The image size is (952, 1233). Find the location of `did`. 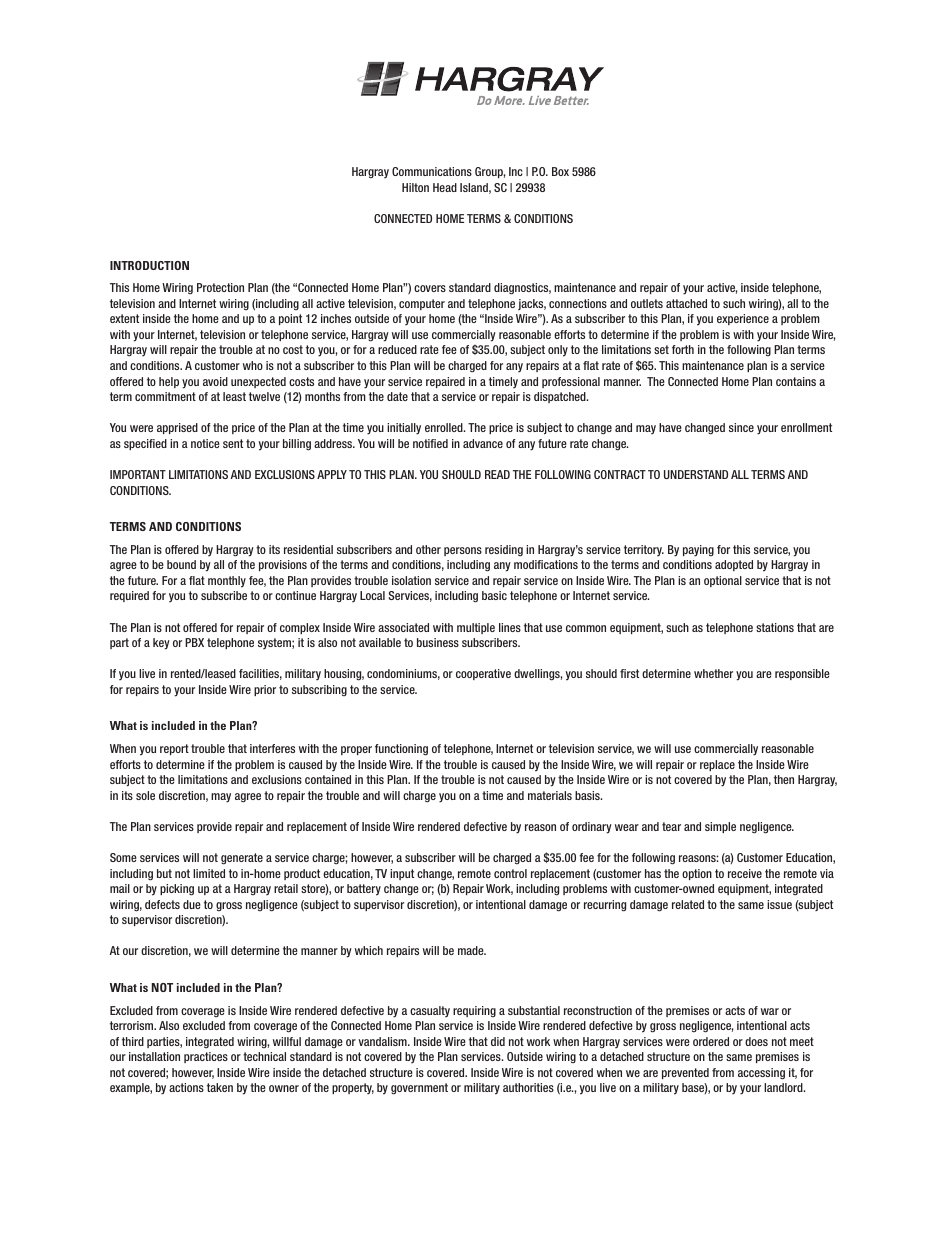

did is located at coordinates (498, 1041).
